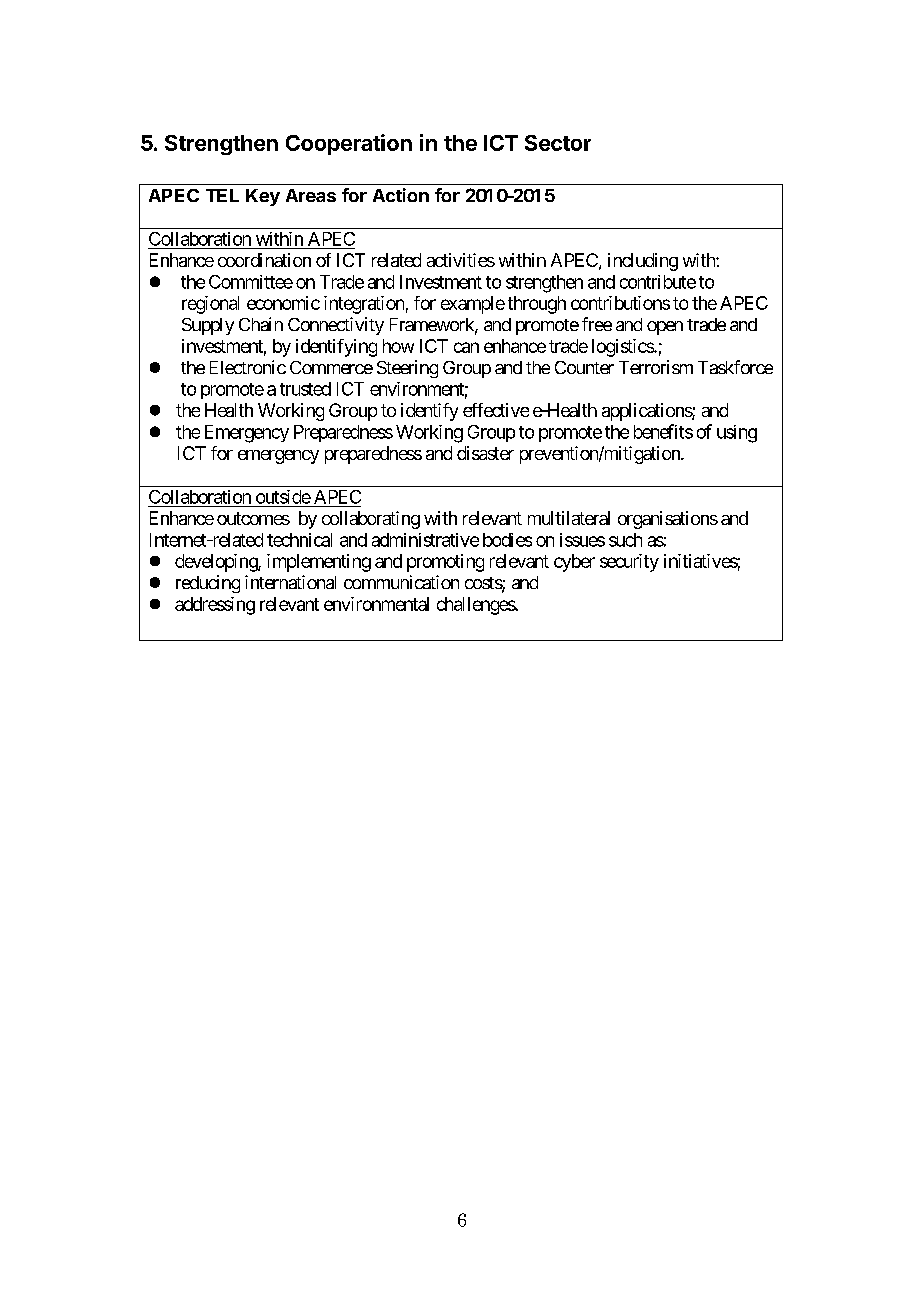 This document has width=924, height=1308. What do you see at coordinates (349, 144) in the document?
I see `Cooperation` at bounding box center [349, 144].
